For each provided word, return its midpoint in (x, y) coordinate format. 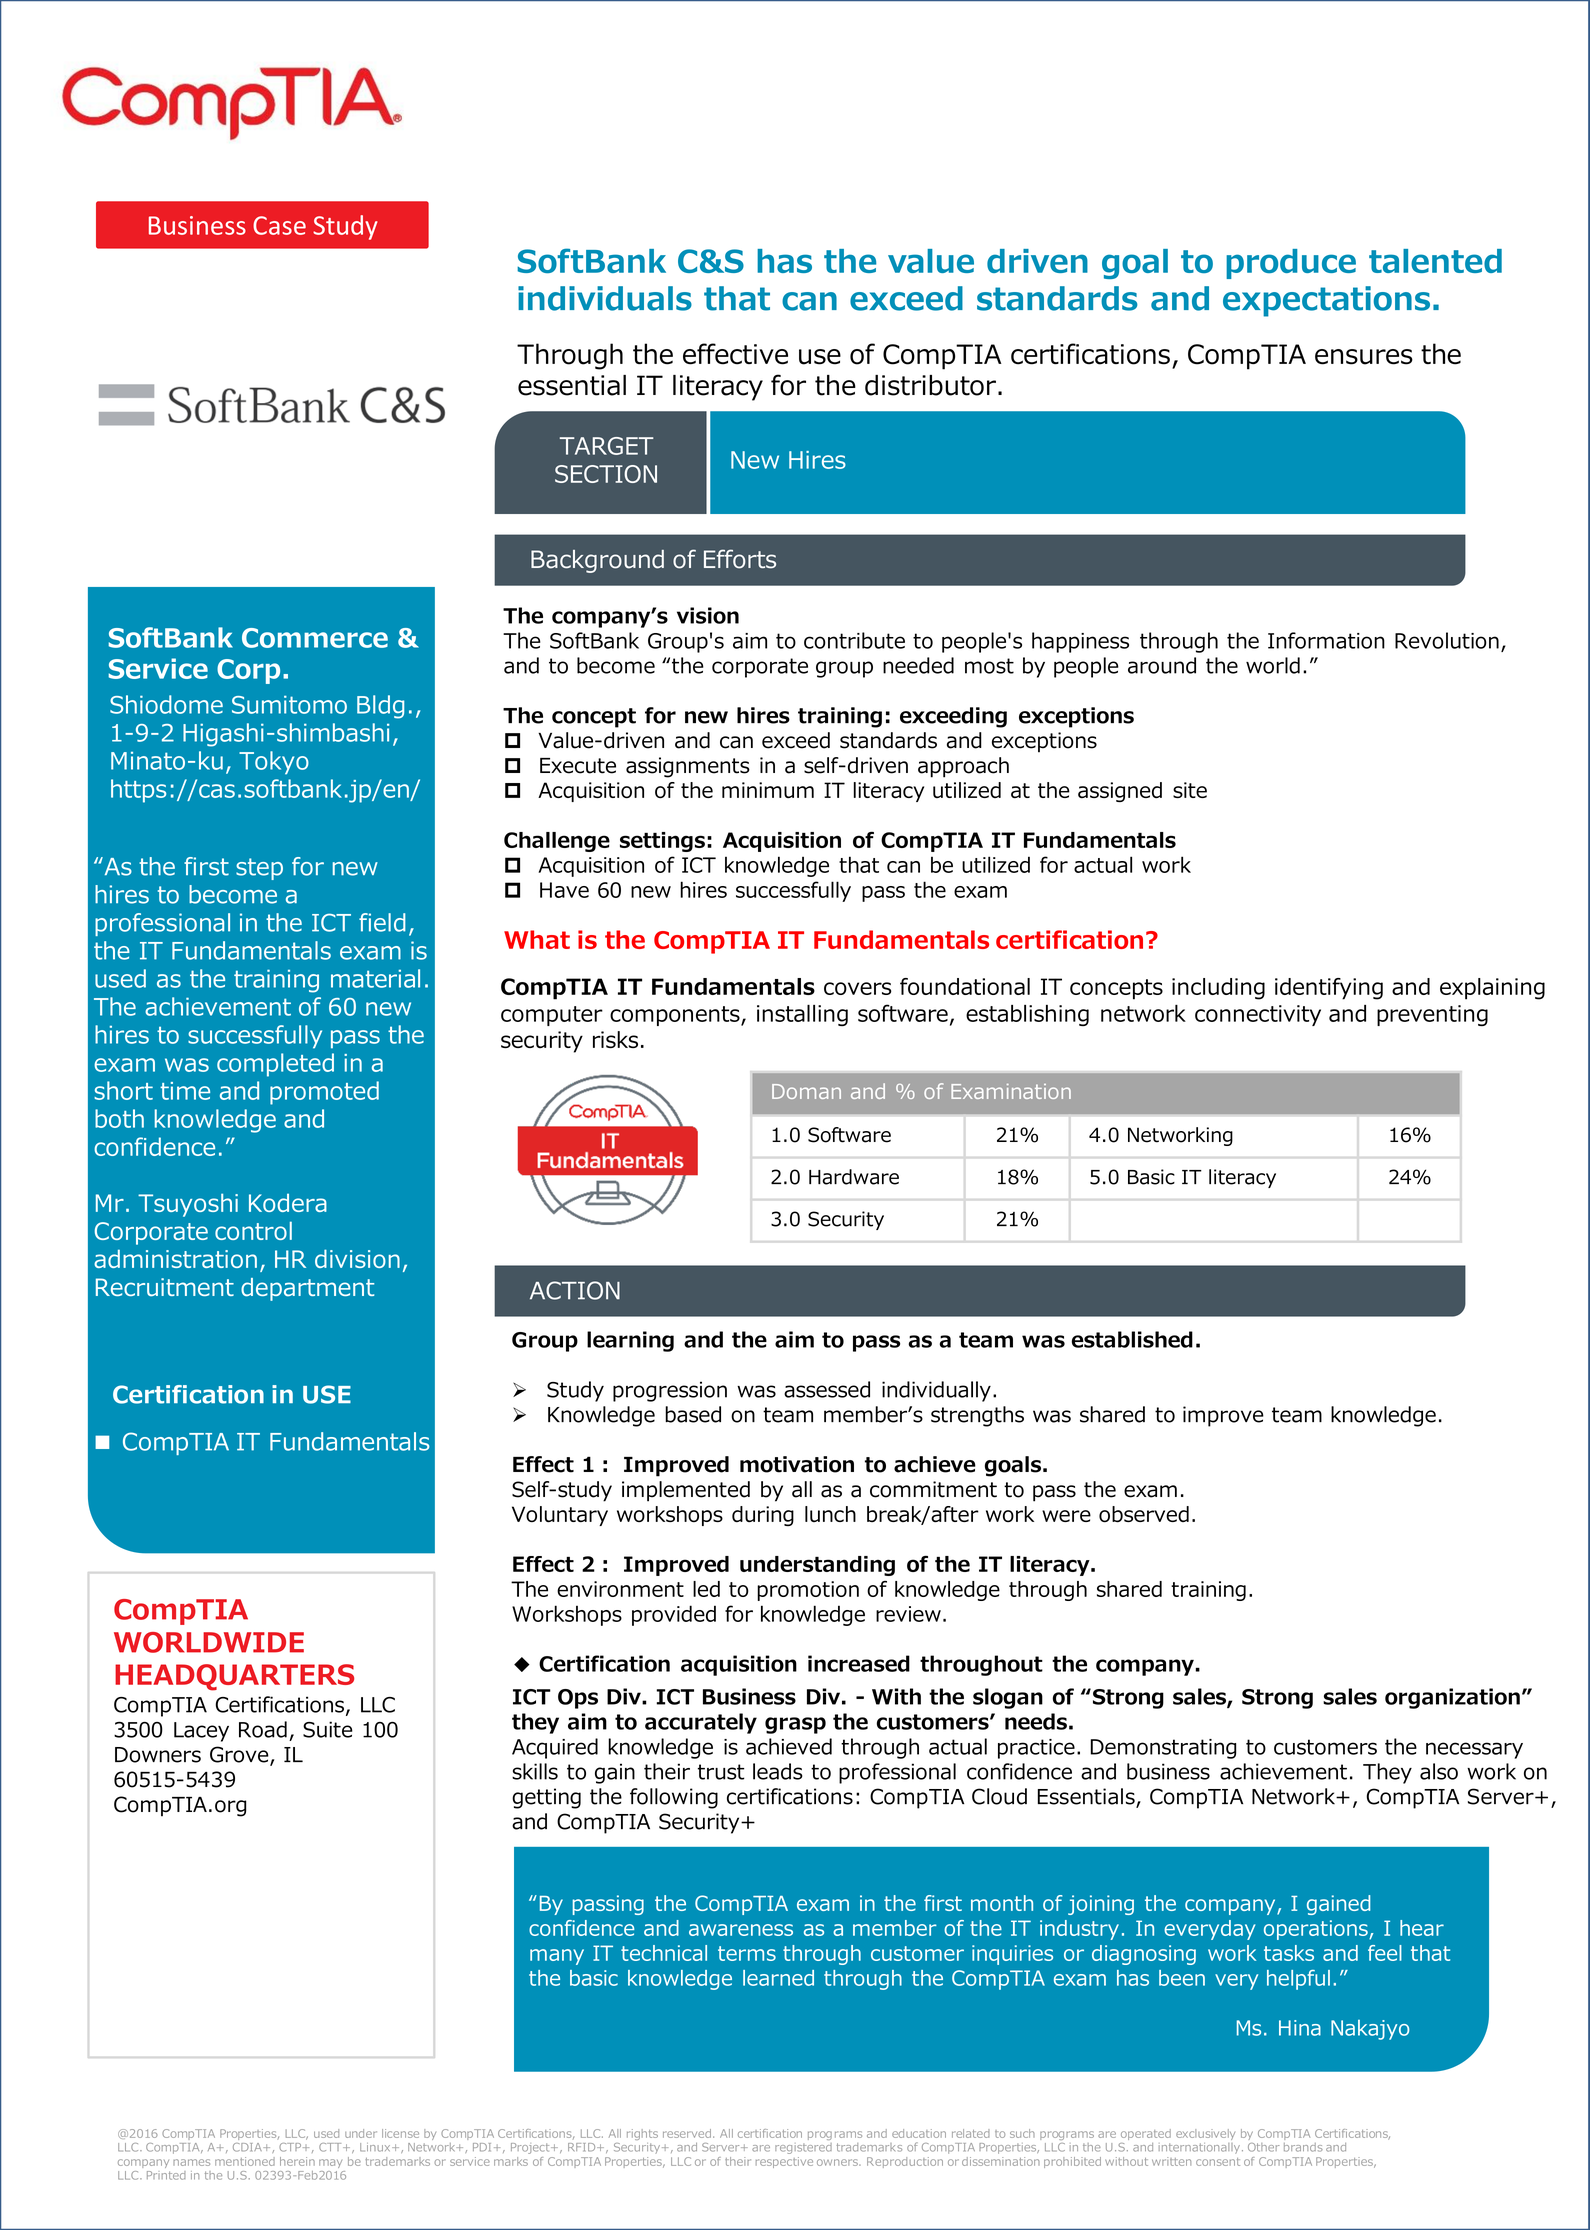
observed (1144, 1514)
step (259, 869)
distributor (930, 385)
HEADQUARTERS (234, 1677)
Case (279, 225)
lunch (830, 1514)
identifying (1329, 989)
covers (858, 988)
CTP (291, 2147)
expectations (1326, 301)
